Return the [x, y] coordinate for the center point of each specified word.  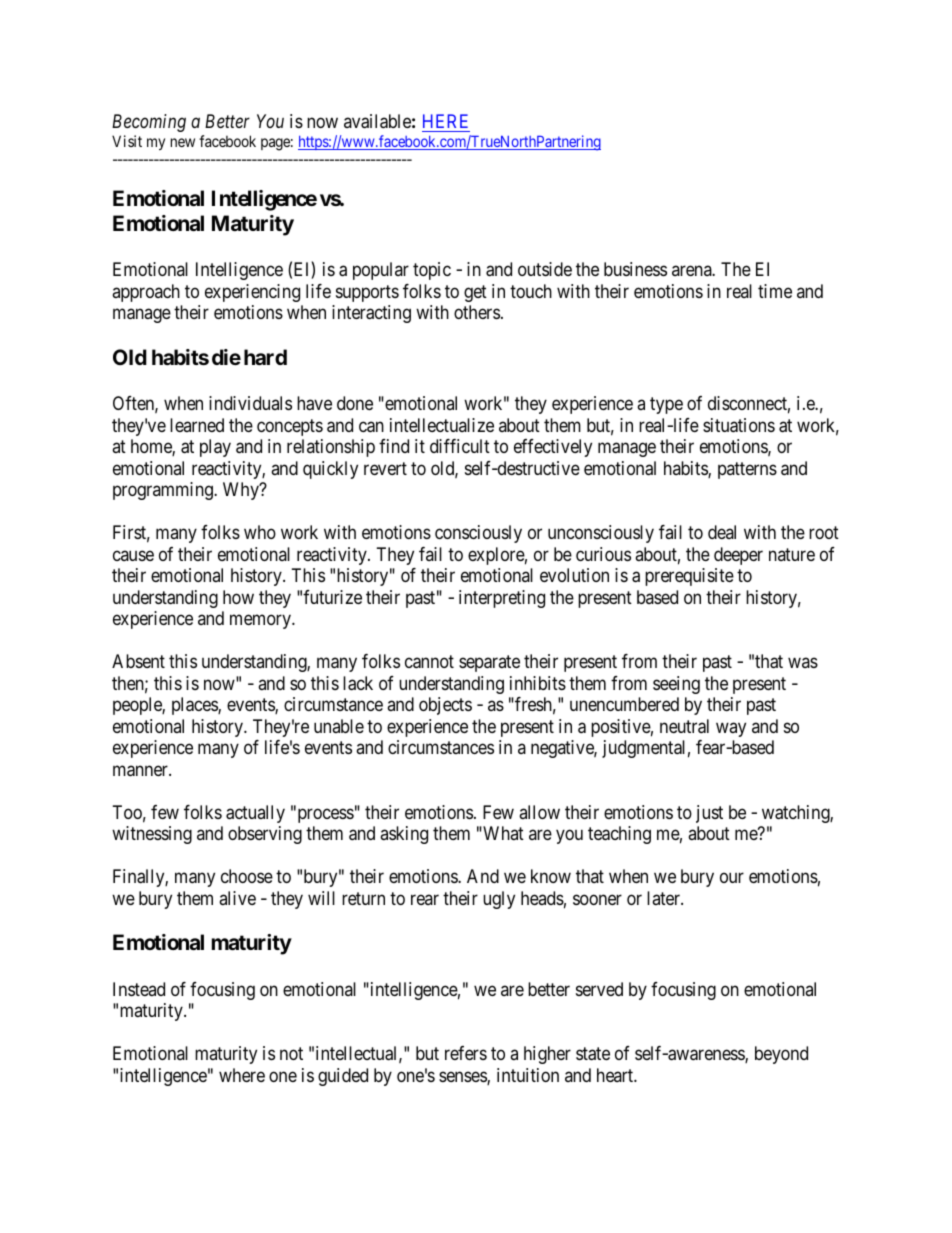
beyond [781, 1055]
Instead [139, 989]
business [635, 269]
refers [466, 1053]
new [183, 142]
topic [432, 271]
